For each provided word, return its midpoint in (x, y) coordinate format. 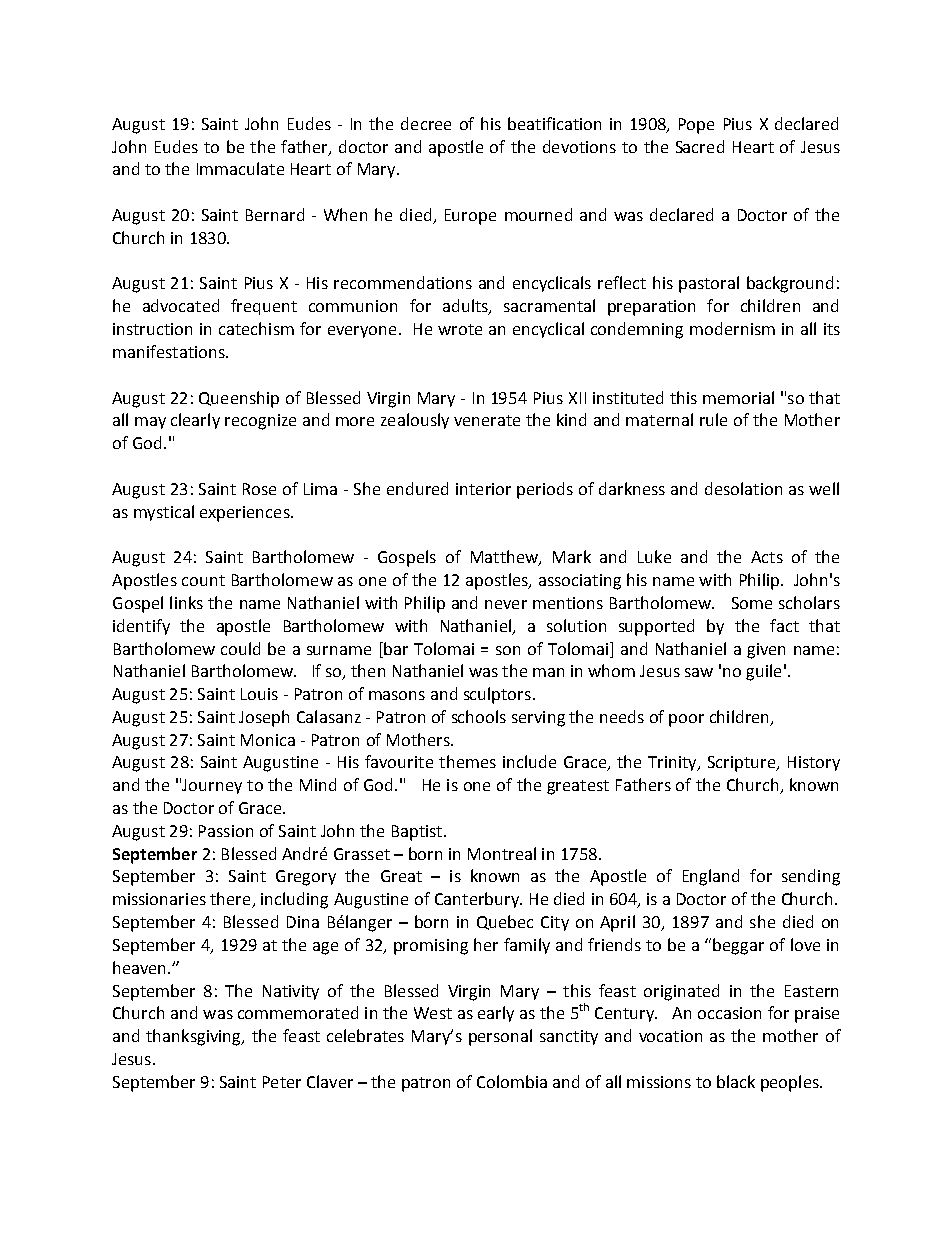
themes (467, 761)
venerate (487, 420)
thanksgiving (194, 1037)
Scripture (742, 764)
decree (426, 123)
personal (500, 1037)
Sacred (700, 146)
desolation (743, 488)
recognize (260, 422)
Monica (268, 740)
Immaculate (240, 168)
